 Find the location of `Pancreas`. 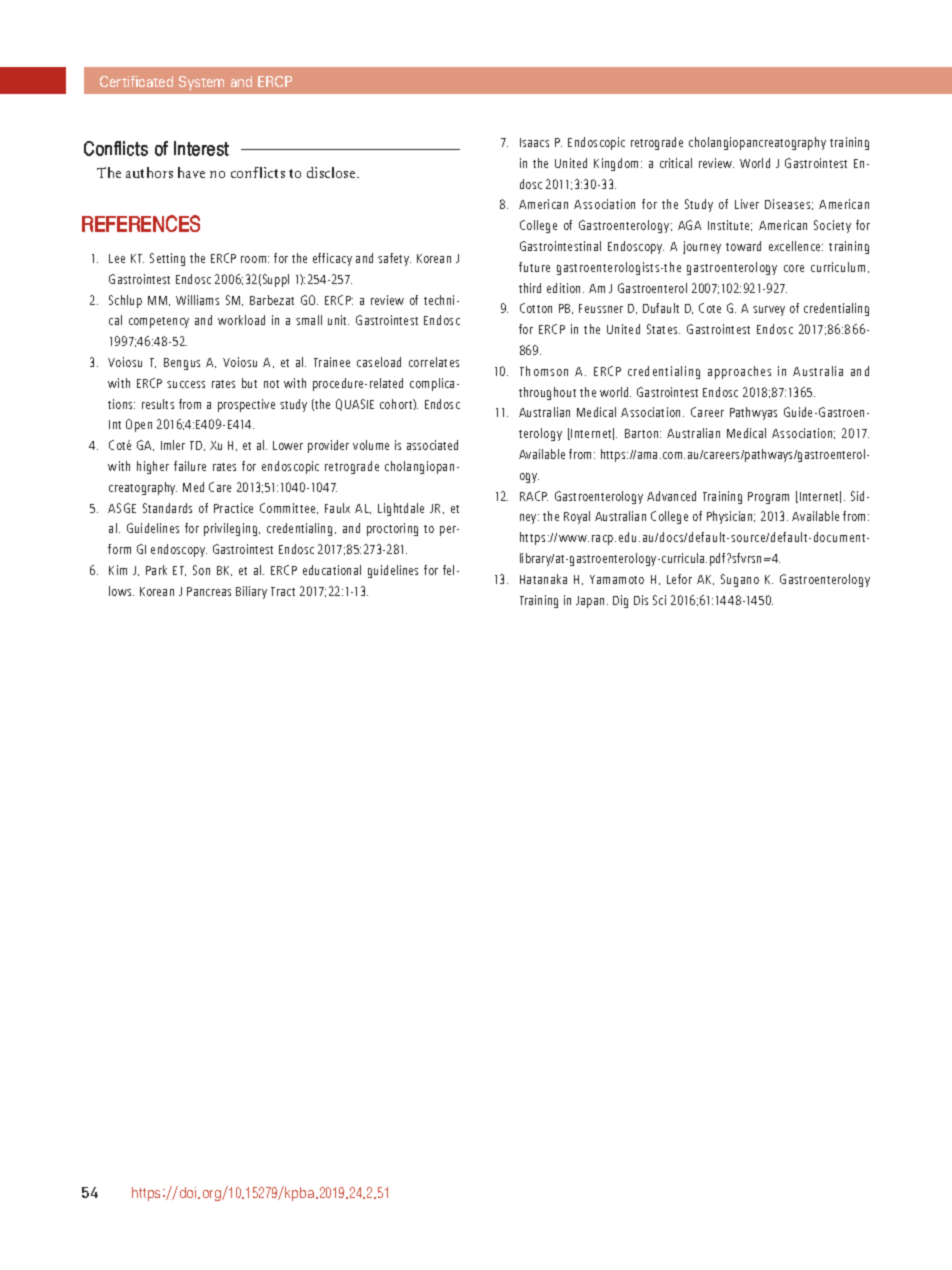

Pancreas is located at coordinates (209, 591).
